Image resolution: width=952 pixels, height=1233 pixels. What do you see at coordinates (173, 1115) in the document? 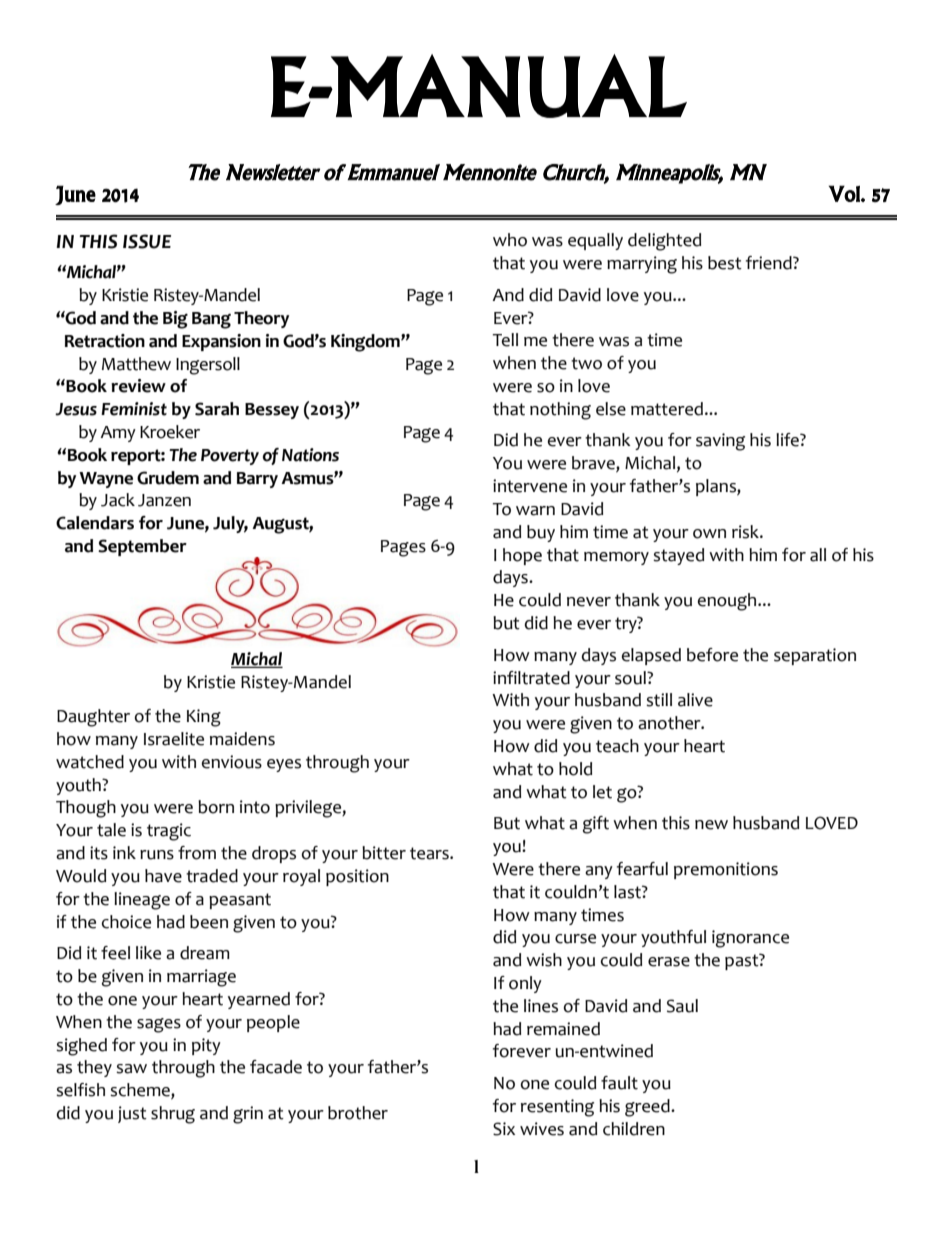
I see `shrug` at bounding box center [173, 1115].
